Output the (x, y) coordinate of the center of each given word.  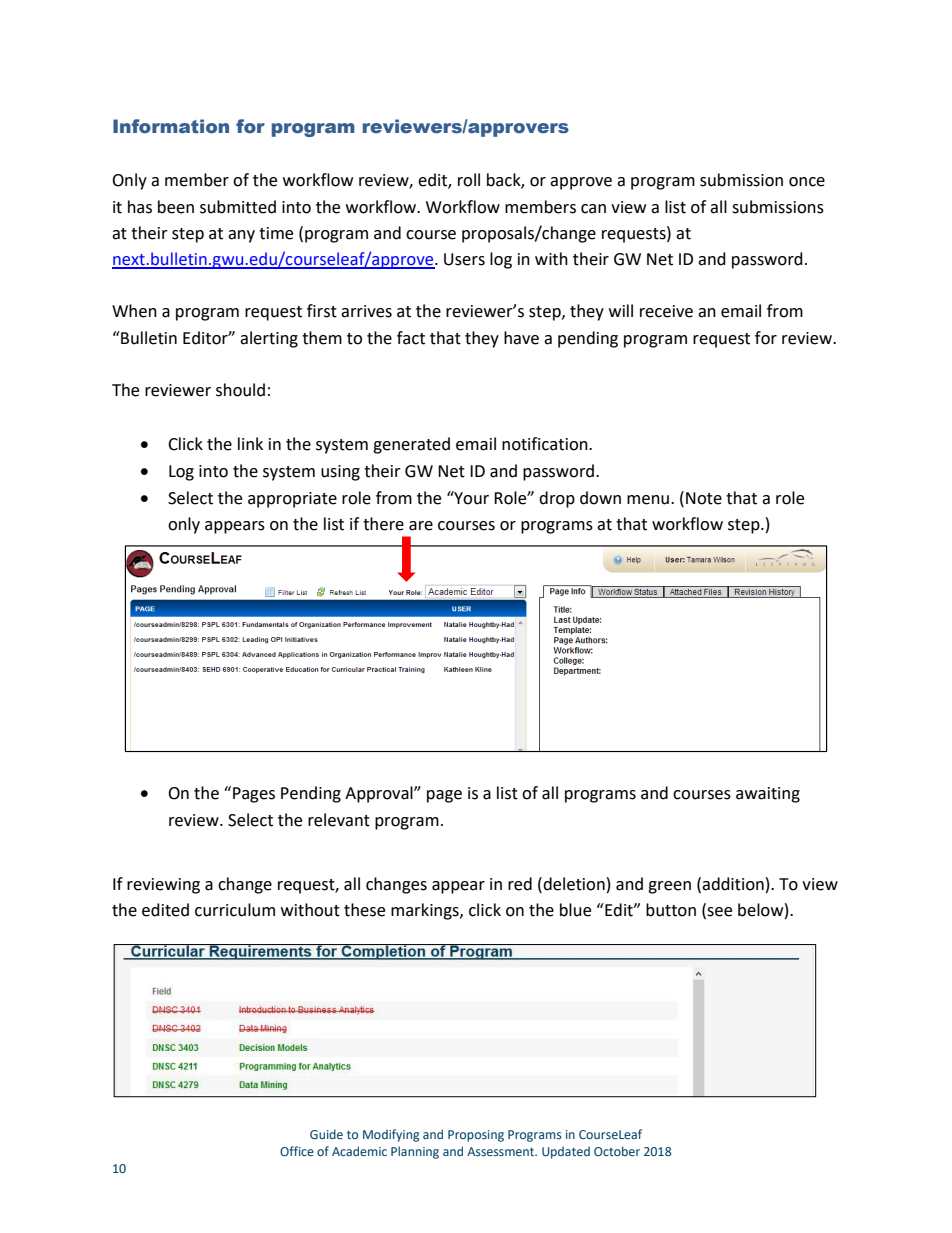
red (520, 884)
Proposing (476, 1136)
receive (666, 311)
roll (469, 180)
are (421, 526)
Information (171, 126)
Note (704, 498)
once (807, 182)
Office (297, 1151)
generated (411, 445)
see (718, 913)
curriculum (235, 910)
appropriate (292, 500)
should (240, 390)
